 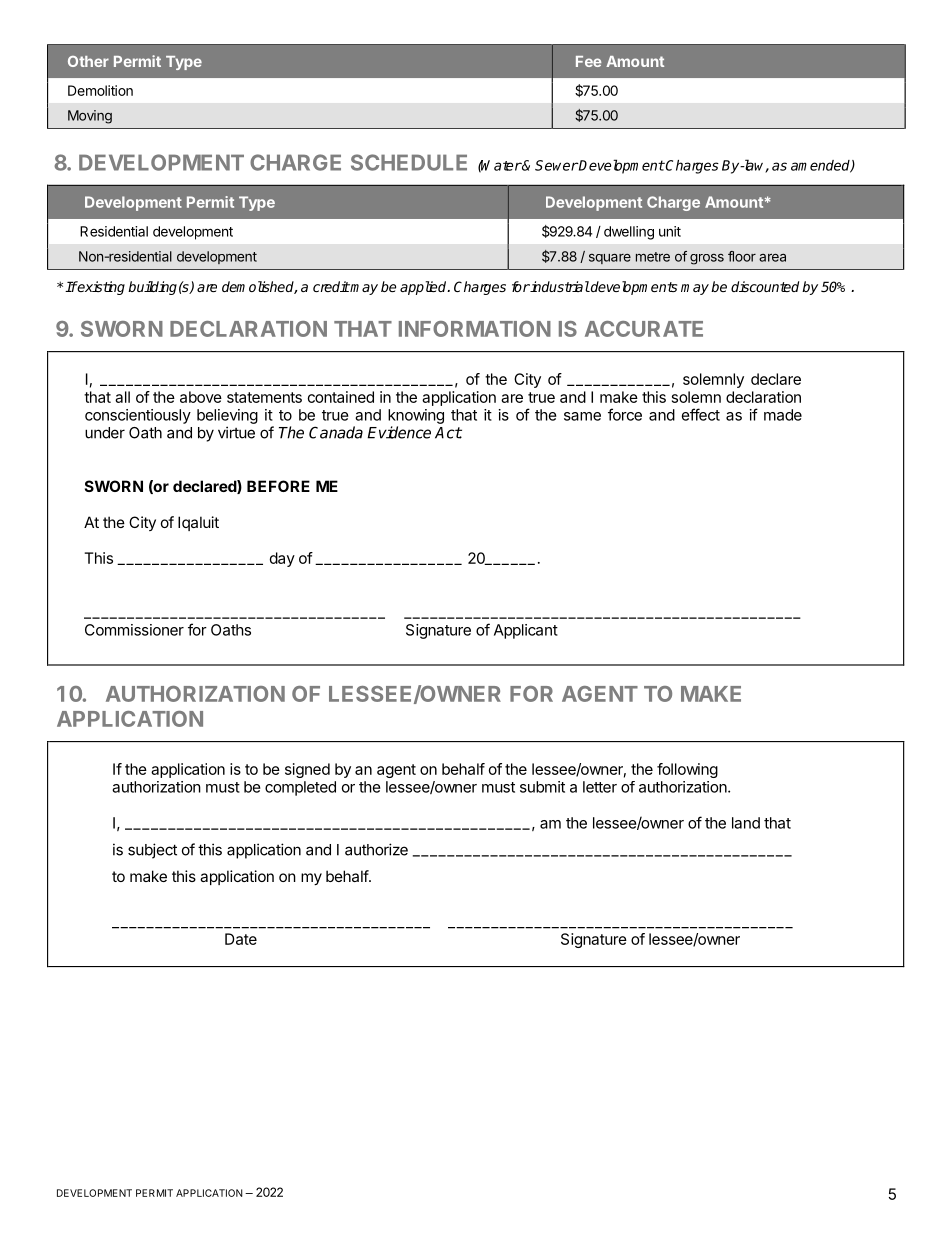 What do you see at coordinates (241, 939) in the screenshot?
I see `Date` at bounding box center [241, 939].
